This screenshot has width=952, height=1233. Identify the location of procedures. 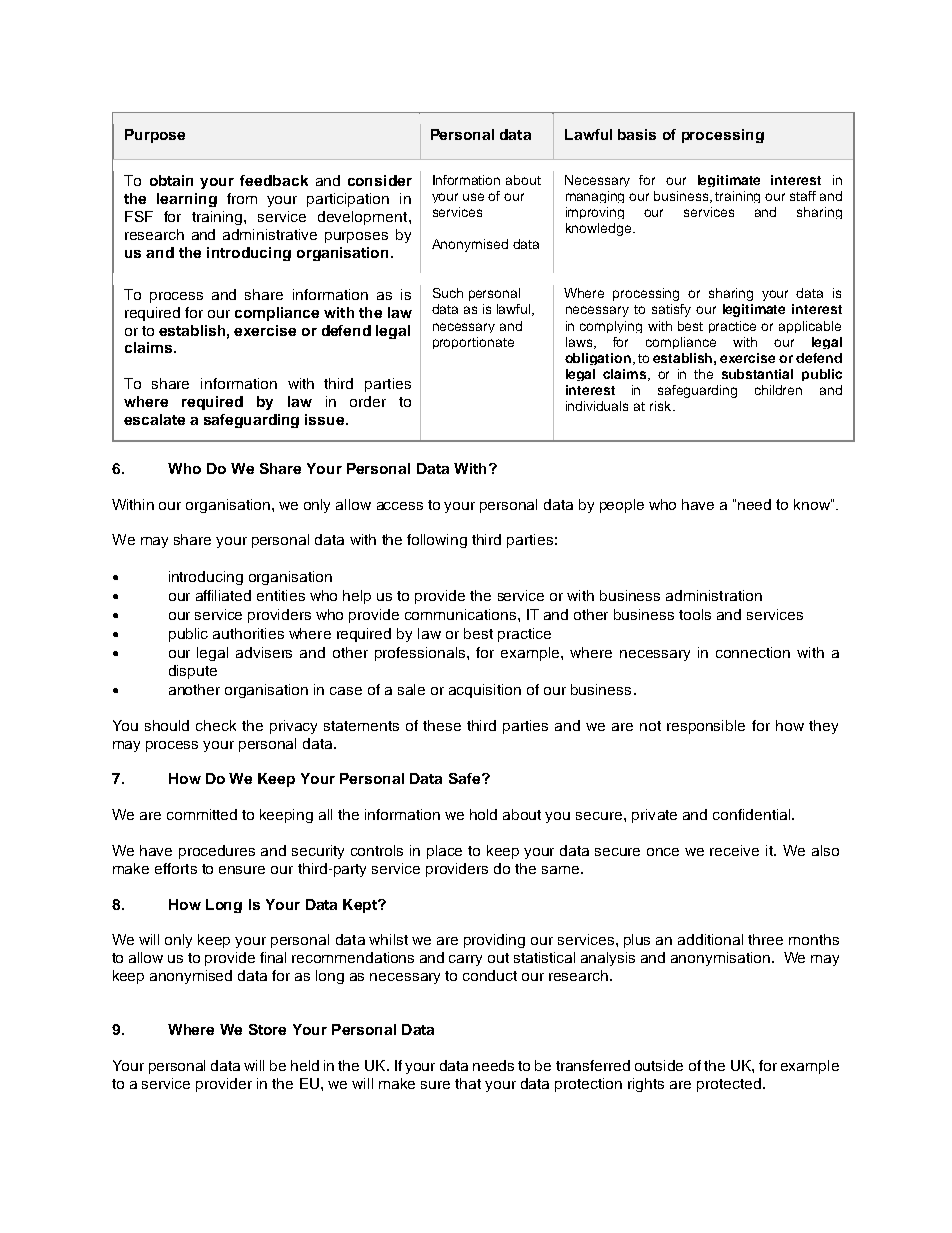
(217, 852).
